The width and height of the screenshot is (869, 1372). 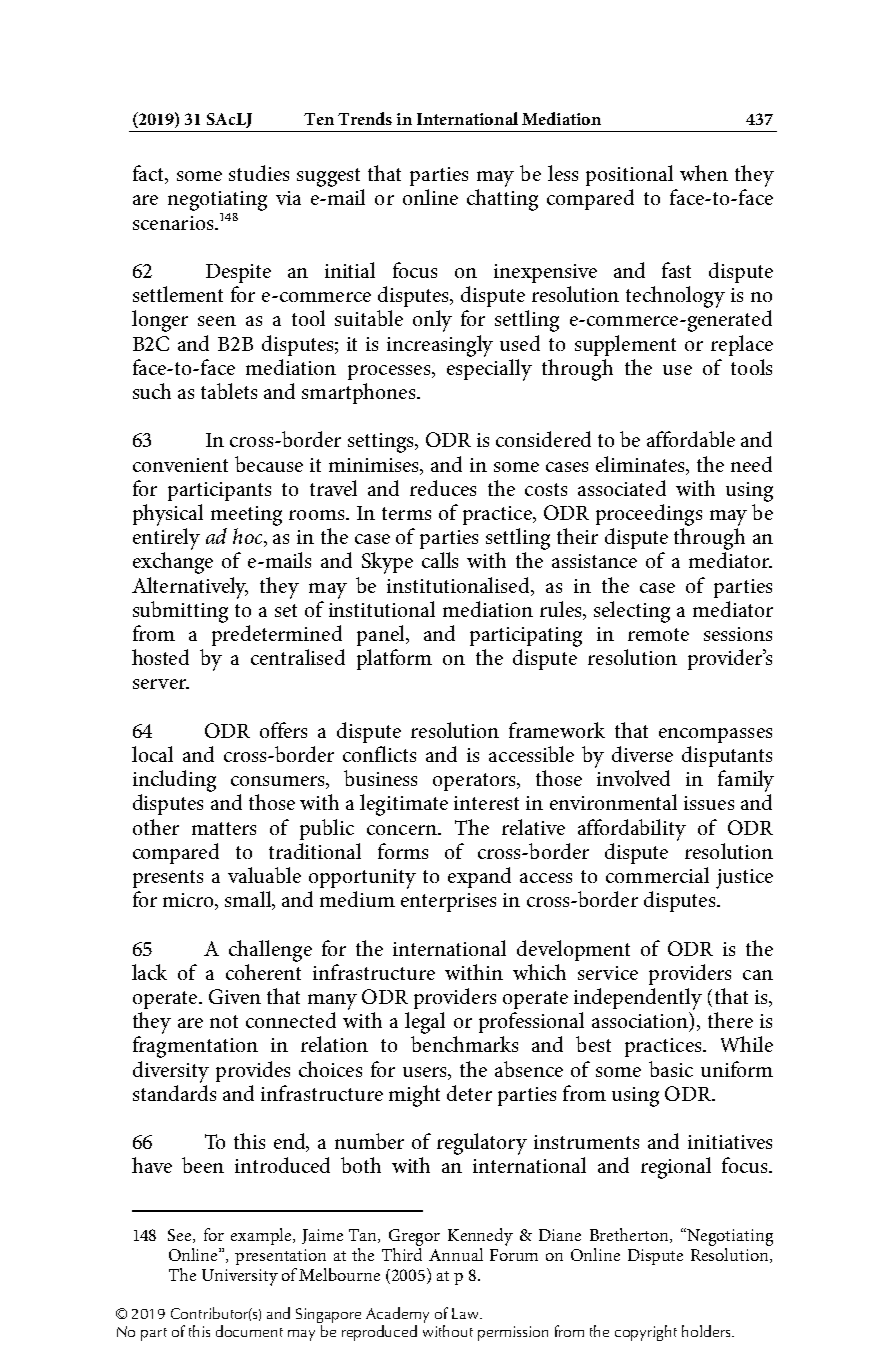 I want to click on especially, so click(x=489, y=370).
